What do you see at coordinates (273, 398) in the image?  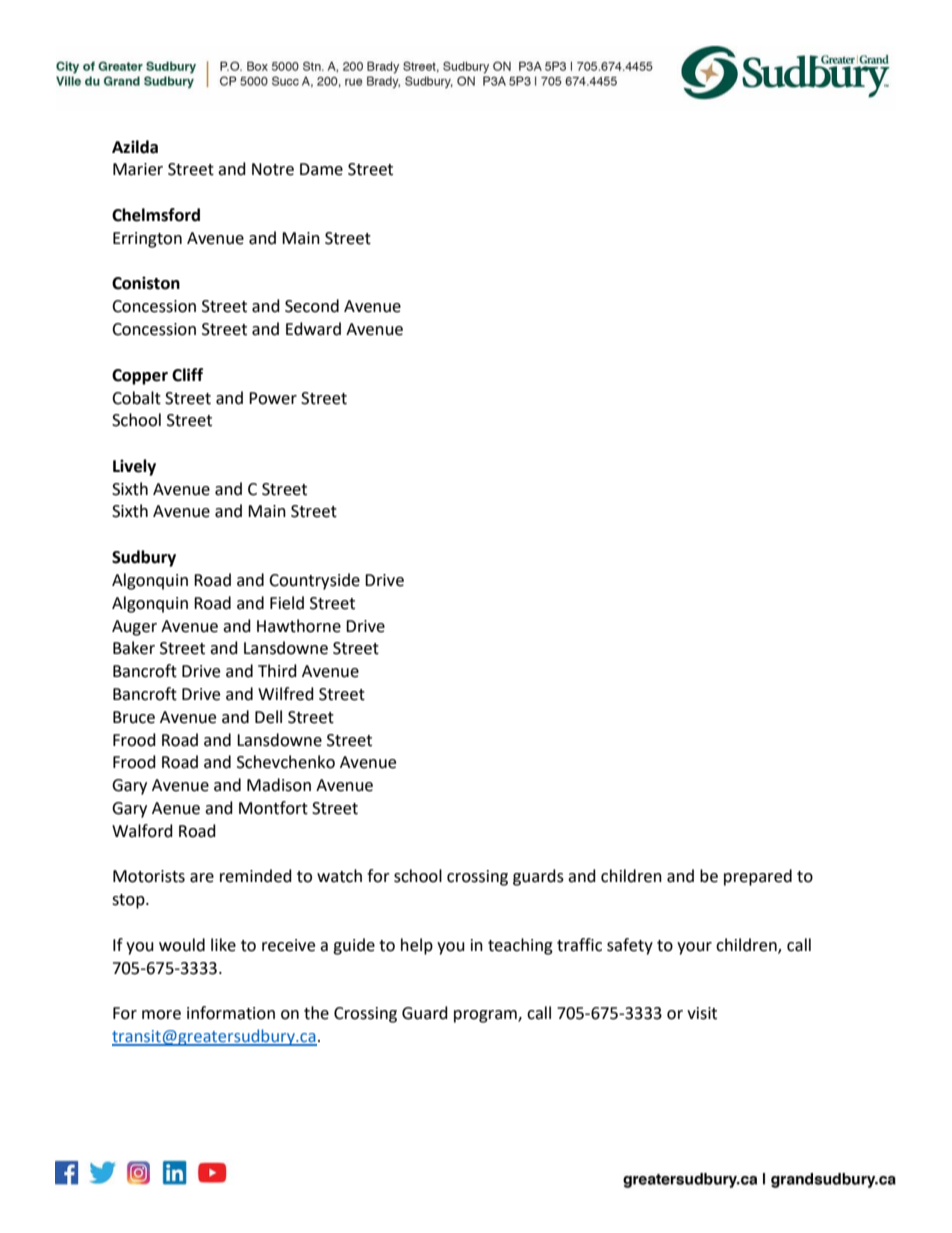 I see `Power` at bounding box center [273, 398].
